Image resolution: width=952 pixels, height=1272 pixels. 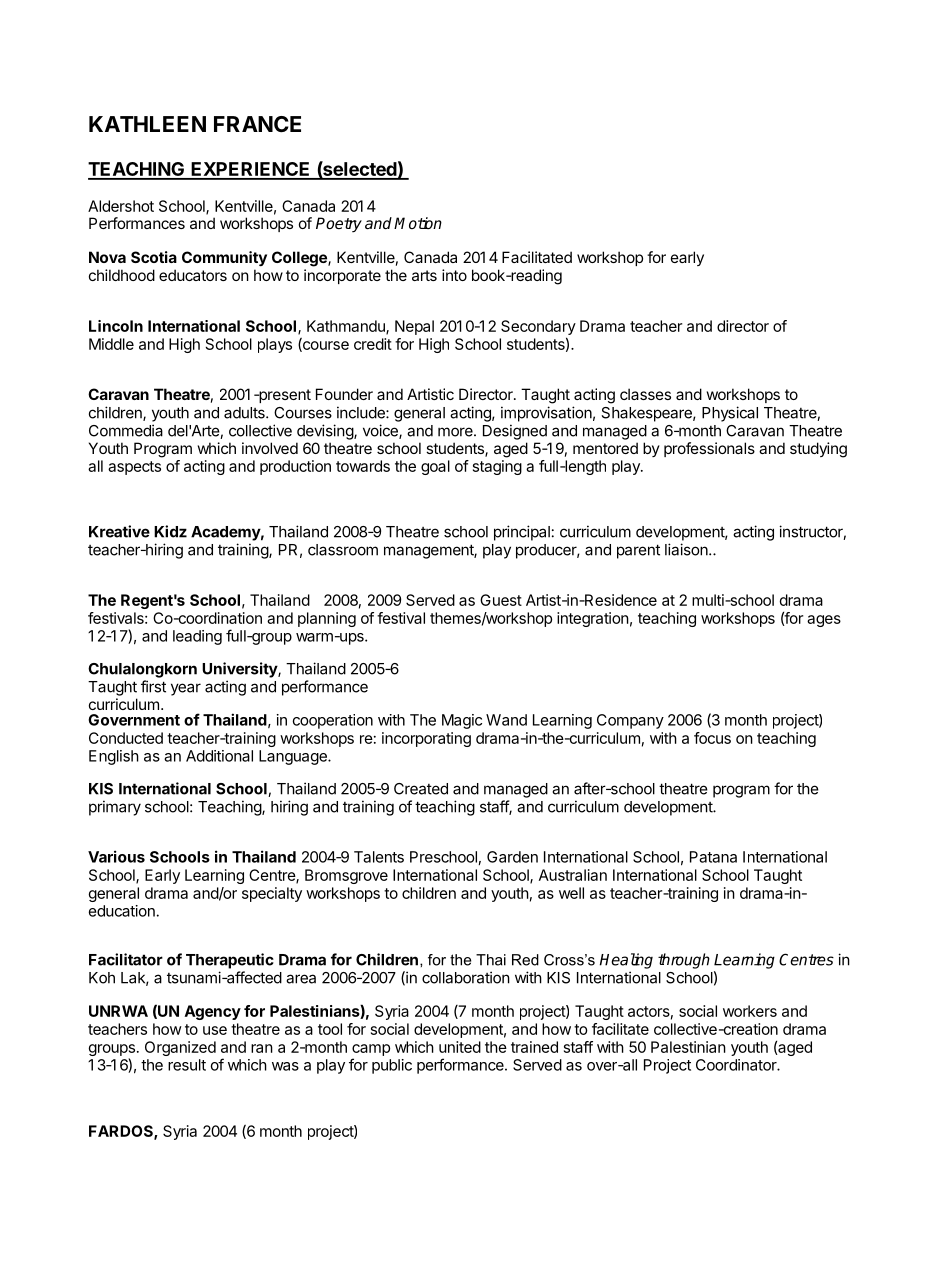 I want to click on Secondary, so click(x=538, y=327).
